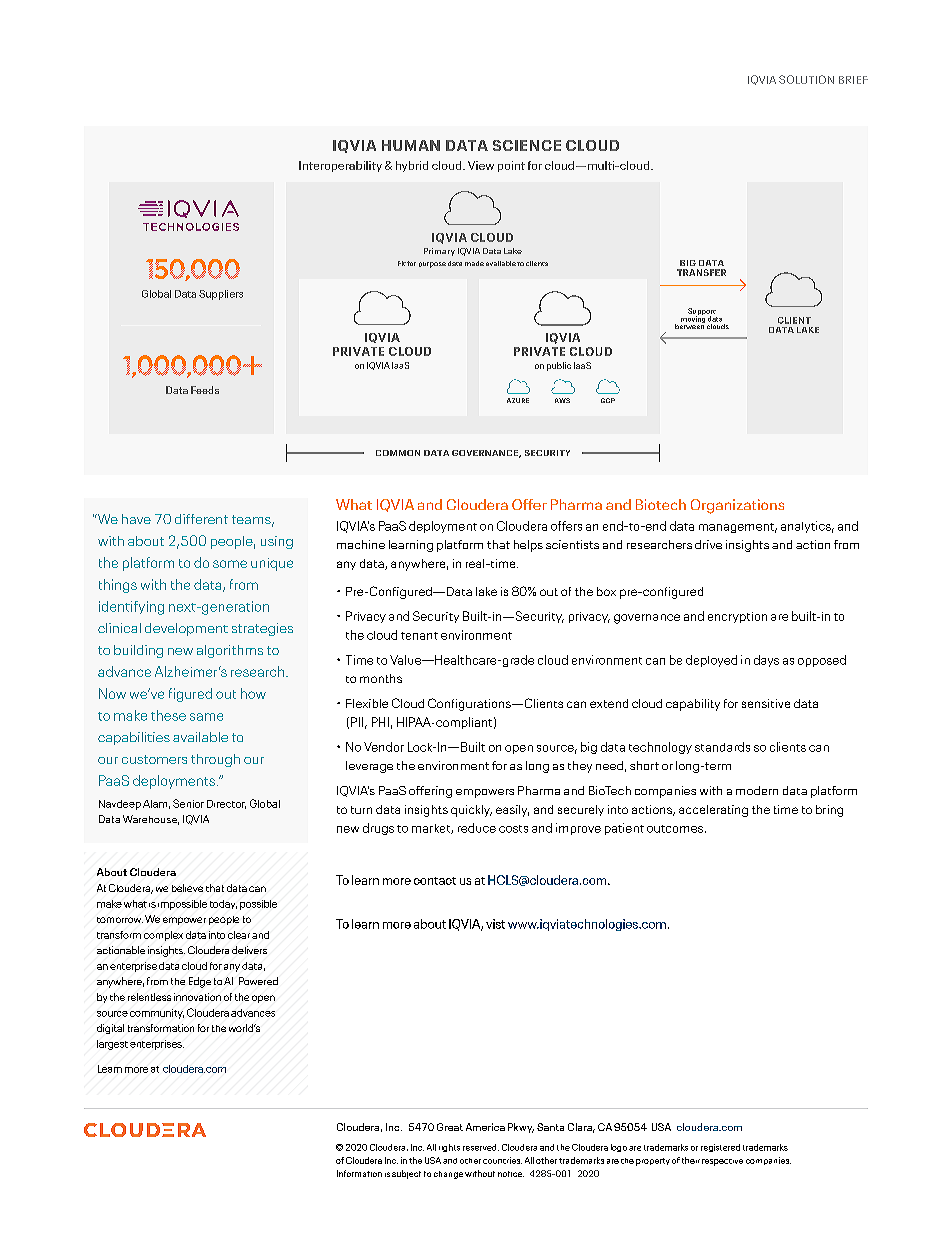 This screenshot has width=952, height=1233. Describe the element at coordinates (806, 79) in the screenshot. I see `SOLUTION` at that location.
